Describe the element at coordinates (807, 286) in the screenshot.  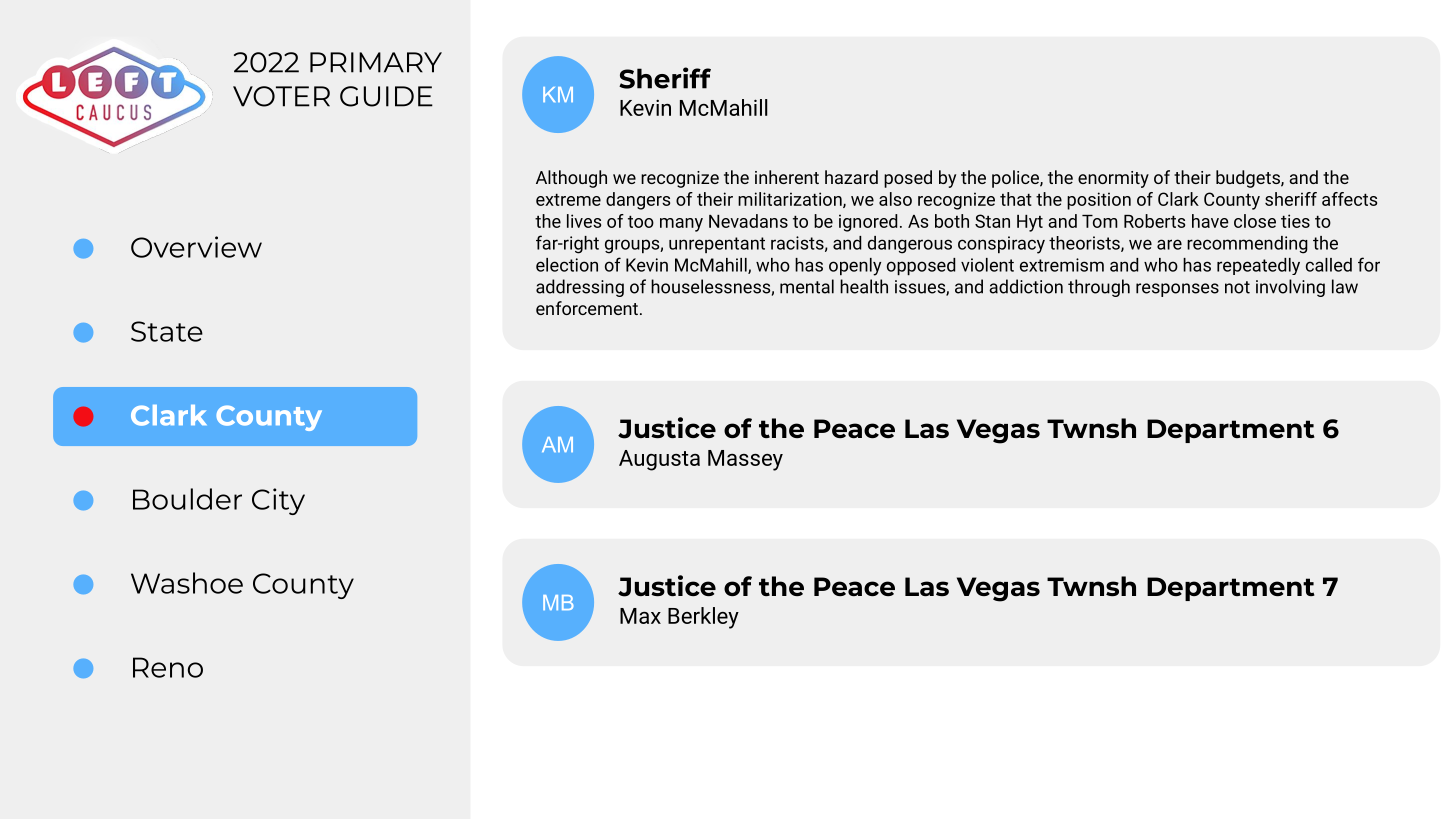
I see `mental` at that location.
